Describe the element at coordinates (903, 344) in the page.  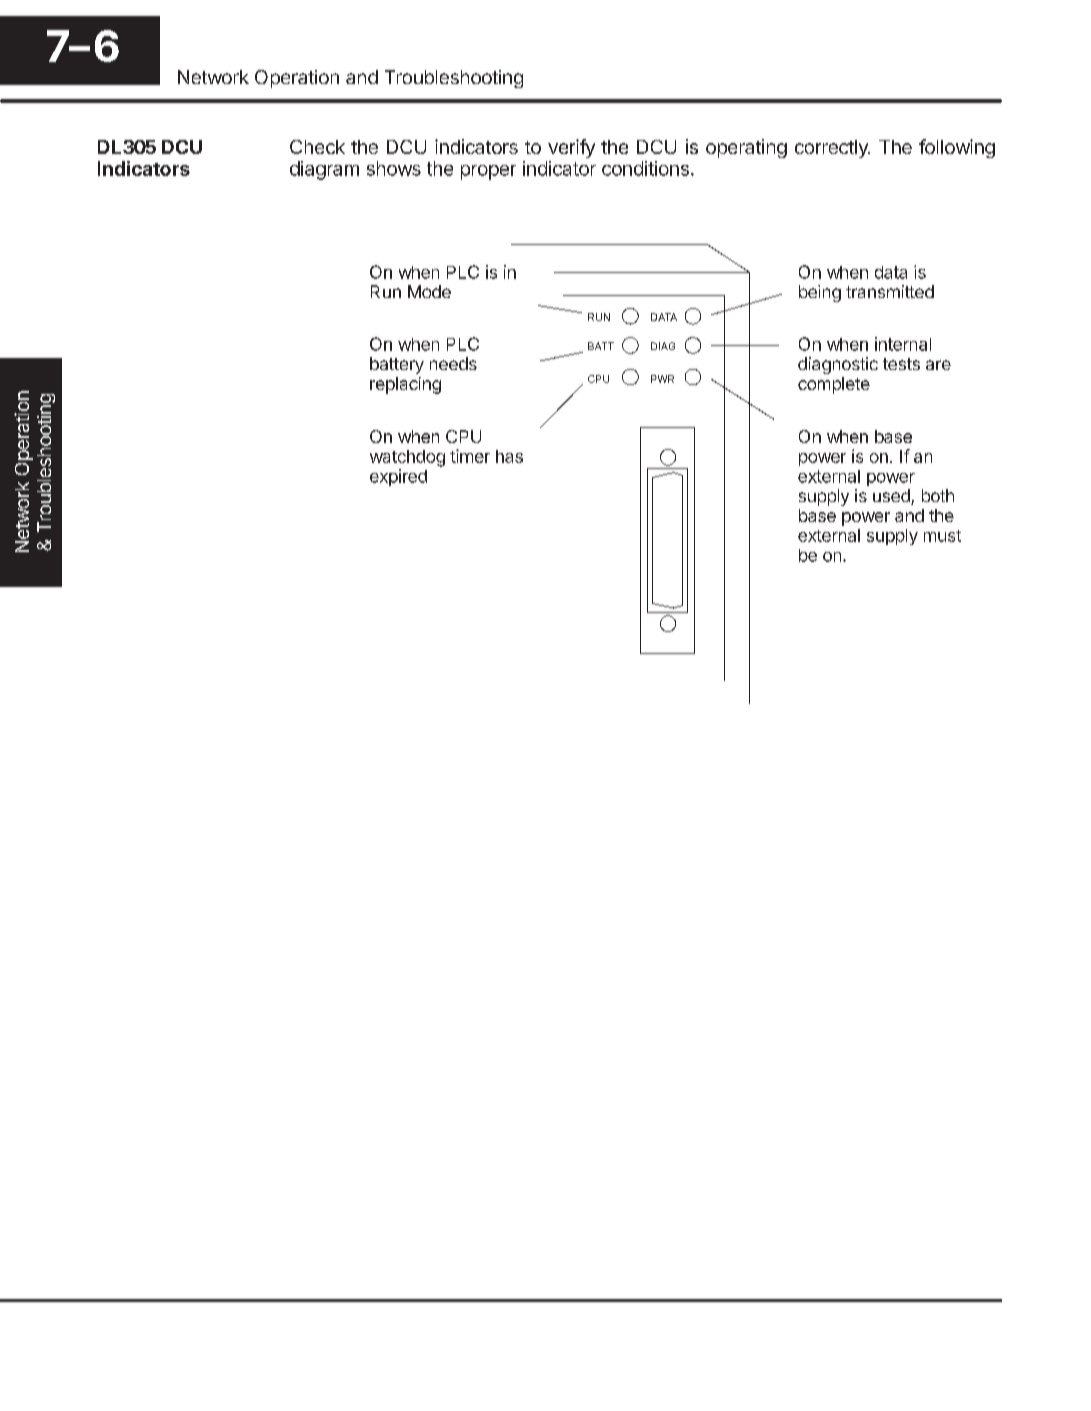
I see `internal` at that location.
